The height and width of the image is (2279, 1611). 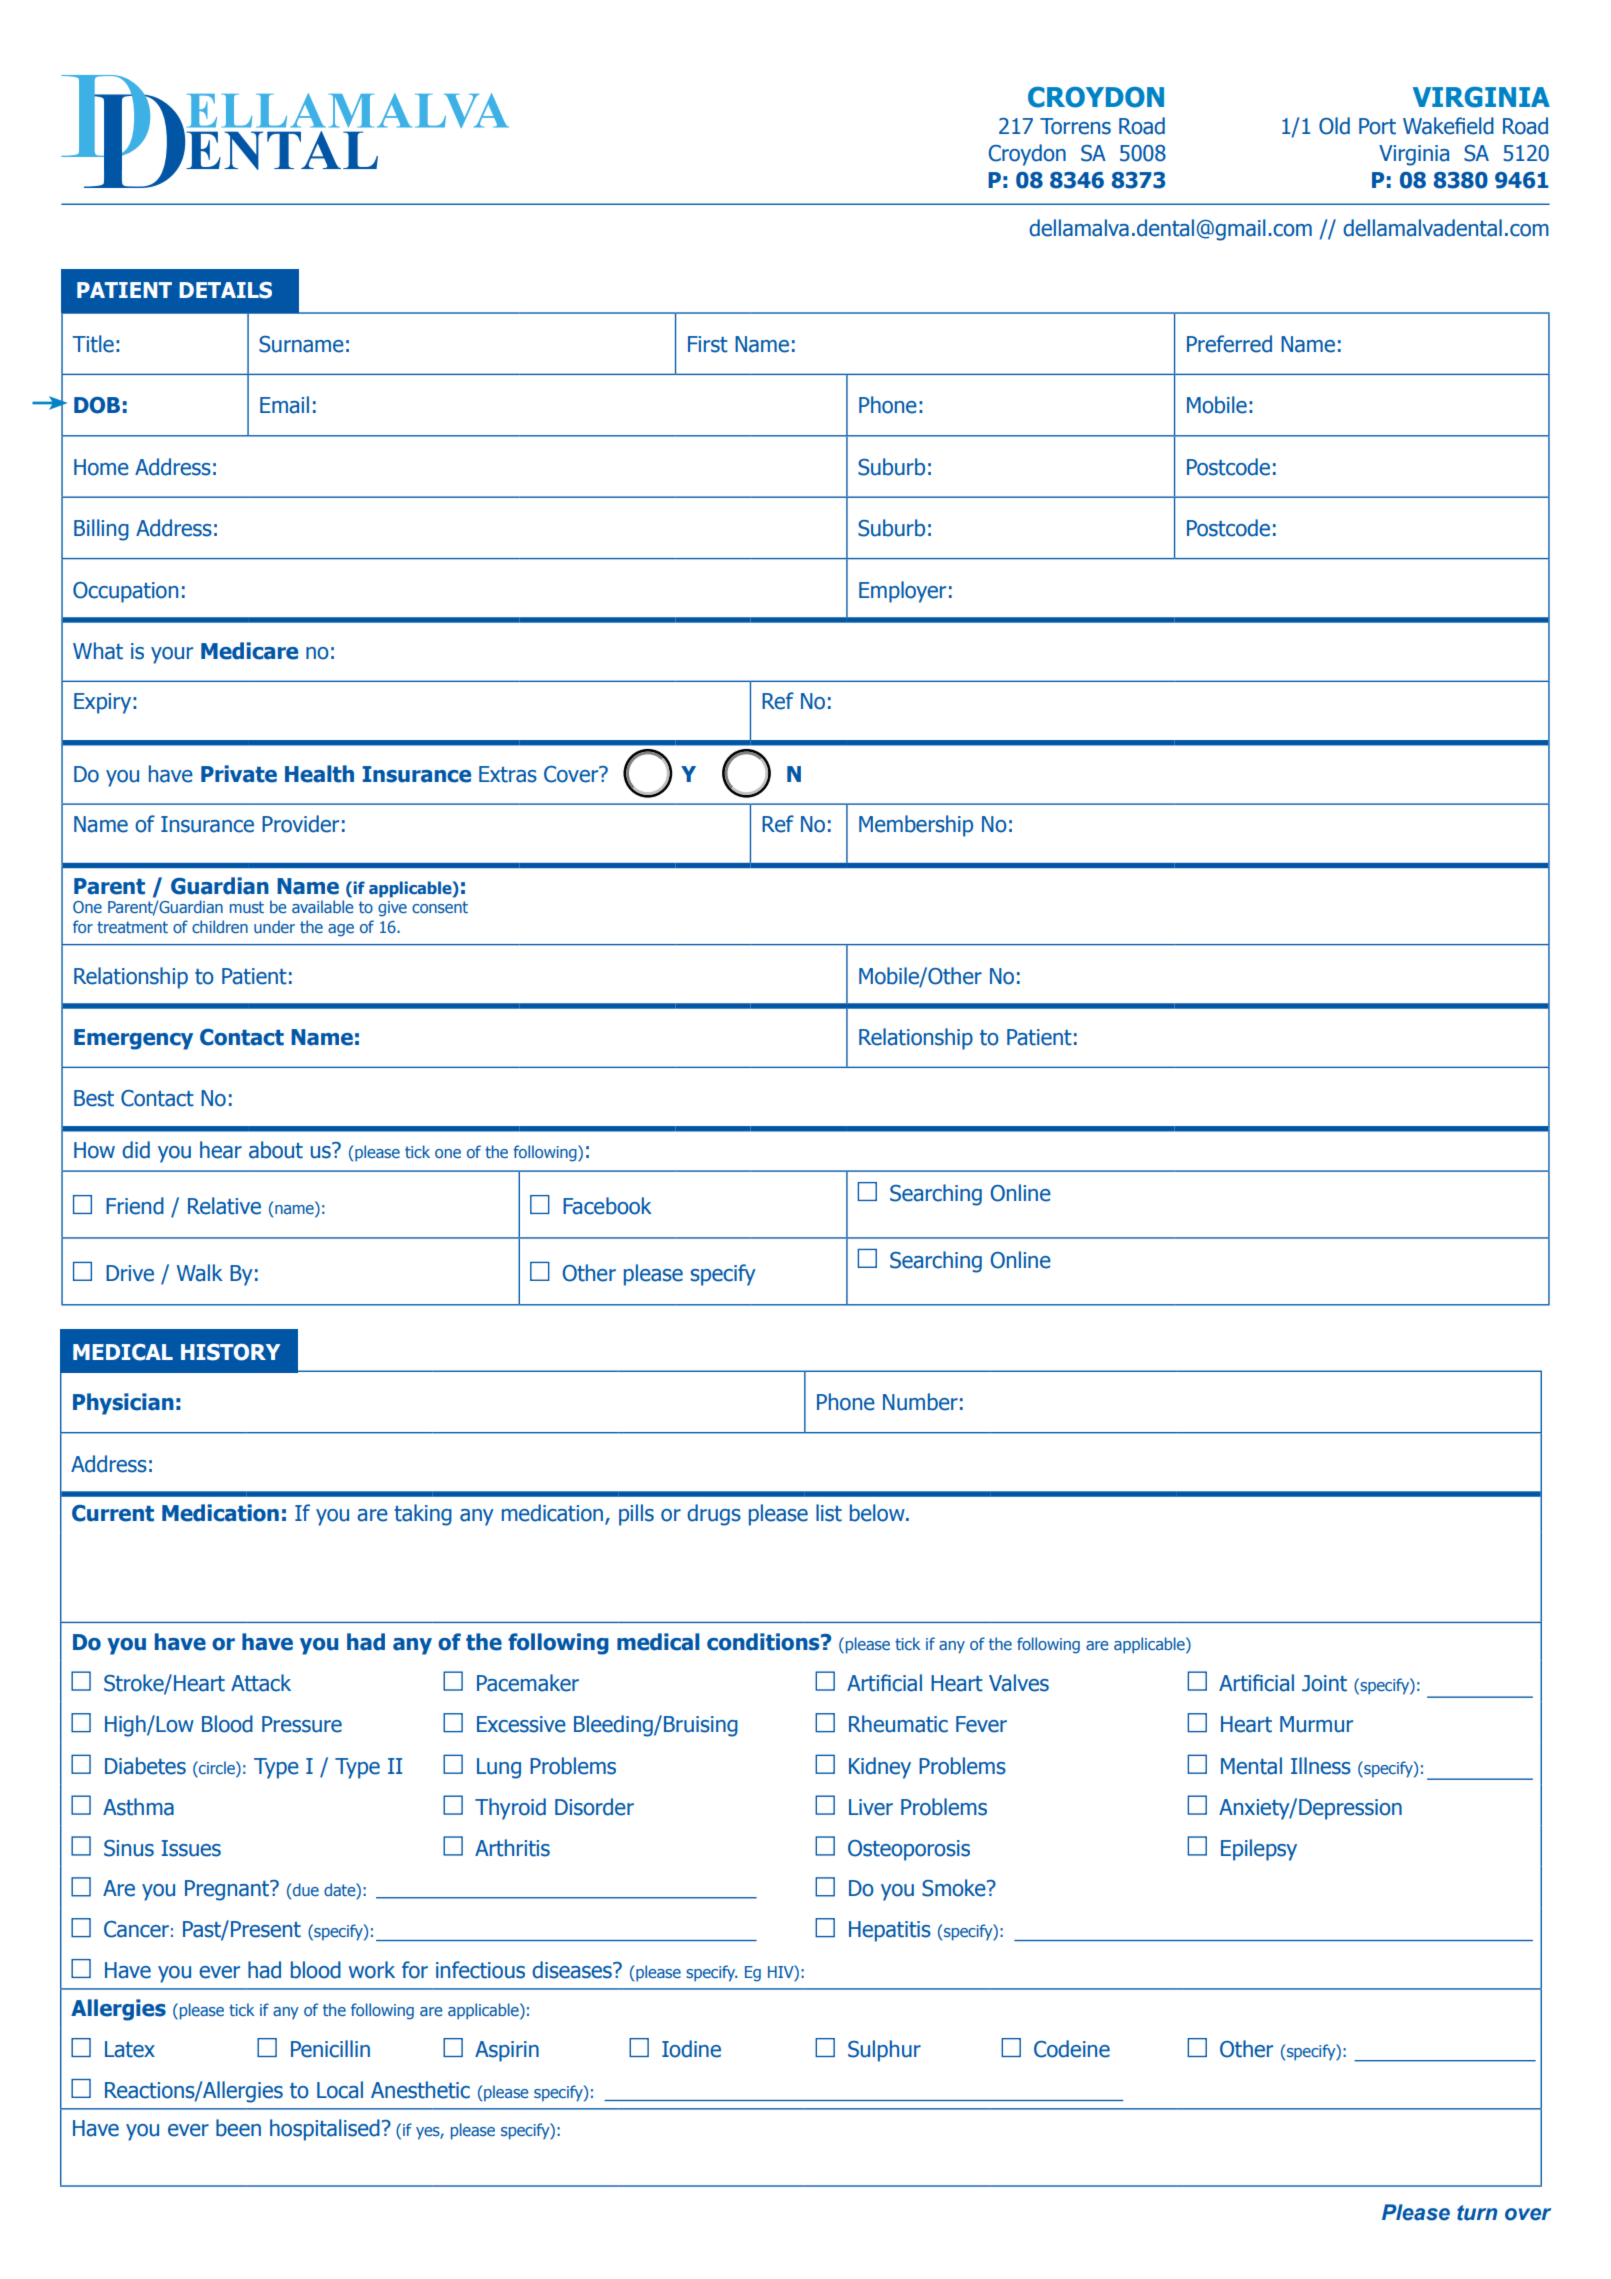 What do you see at coordinates (225, 290) in the image?
I see `DETAILS` at bounding box center [225, 290].
